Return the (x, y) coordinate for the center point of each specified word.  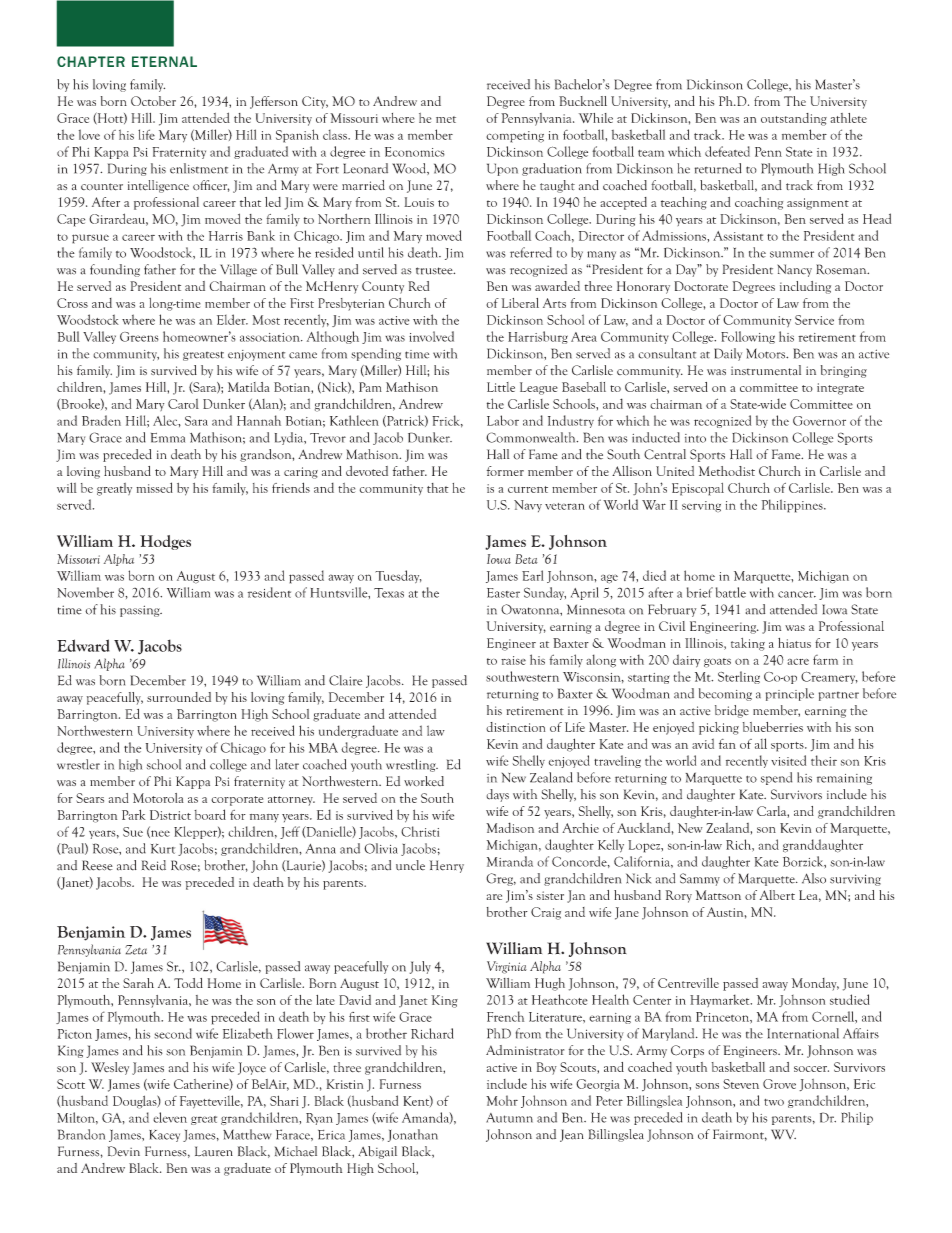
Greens (139, 337)
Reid (154, 865)
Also (814, 878)
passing (141, 611)
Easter (503, 593)
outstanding (794, 119)
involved (431, 336)
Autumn (509, 1118)
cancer (797, 594)
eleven (170, 1117)
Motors (766, 353)
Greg (501, 879)
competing (515, 137)
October (153, 101)
